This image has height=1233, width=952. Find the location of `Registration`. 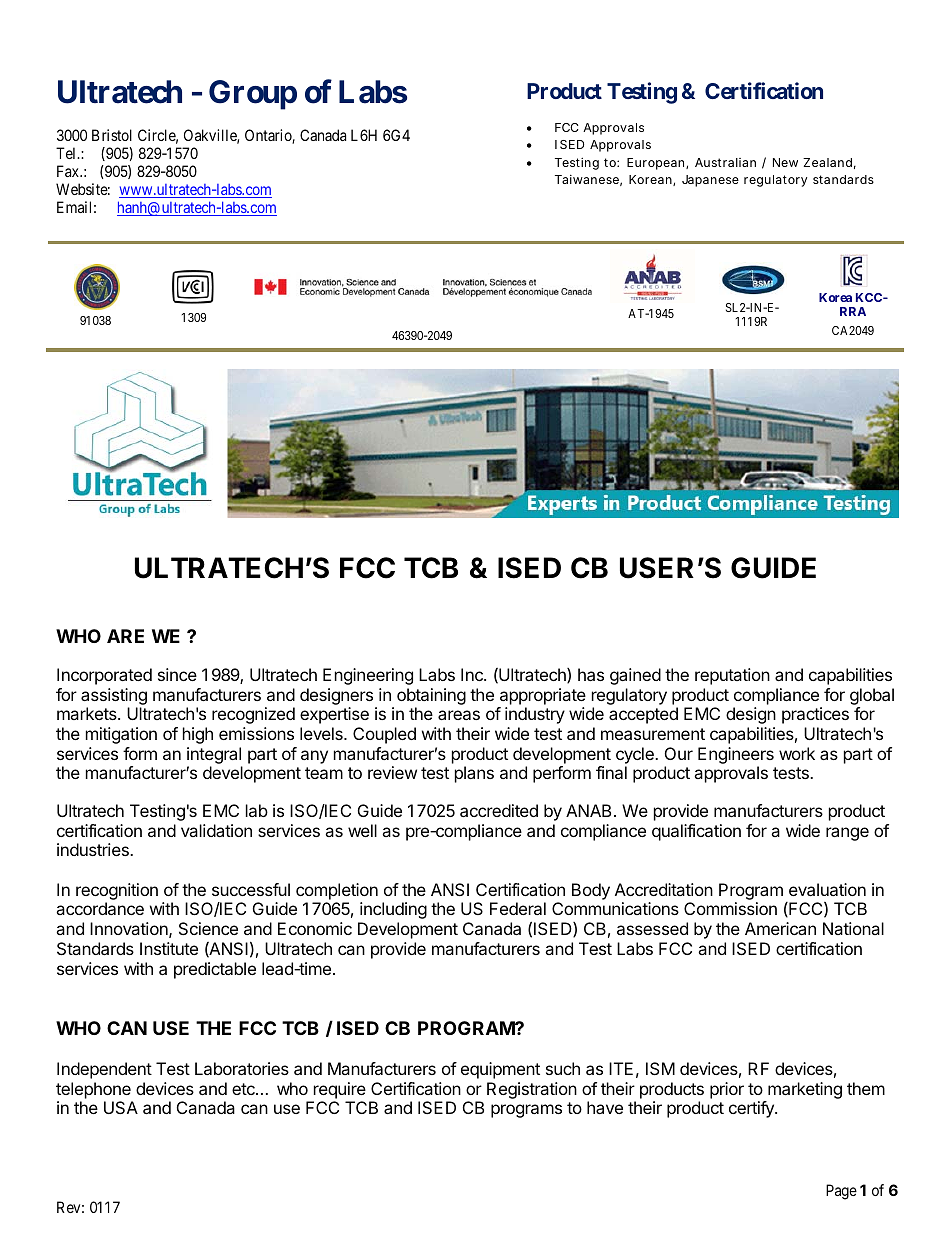

Registration is located at coordinates (532, 1090).
